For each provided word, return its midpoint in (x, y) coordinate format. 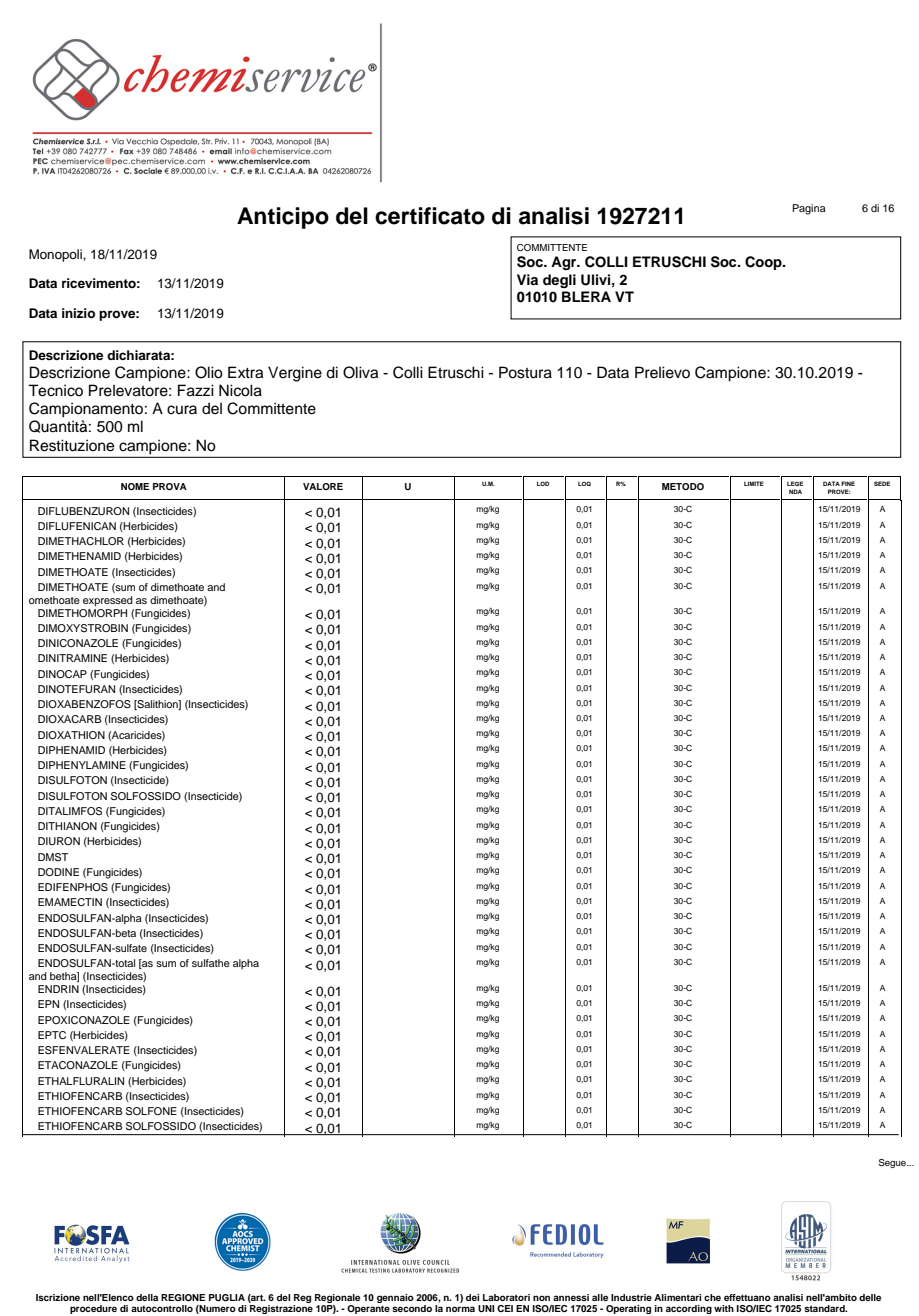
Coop (764, 263)
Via (527, 279)
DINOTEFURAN (76, 689)
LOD (543, 483)
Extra (245, 372)
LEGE (795, 483)
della (147, 1297)
